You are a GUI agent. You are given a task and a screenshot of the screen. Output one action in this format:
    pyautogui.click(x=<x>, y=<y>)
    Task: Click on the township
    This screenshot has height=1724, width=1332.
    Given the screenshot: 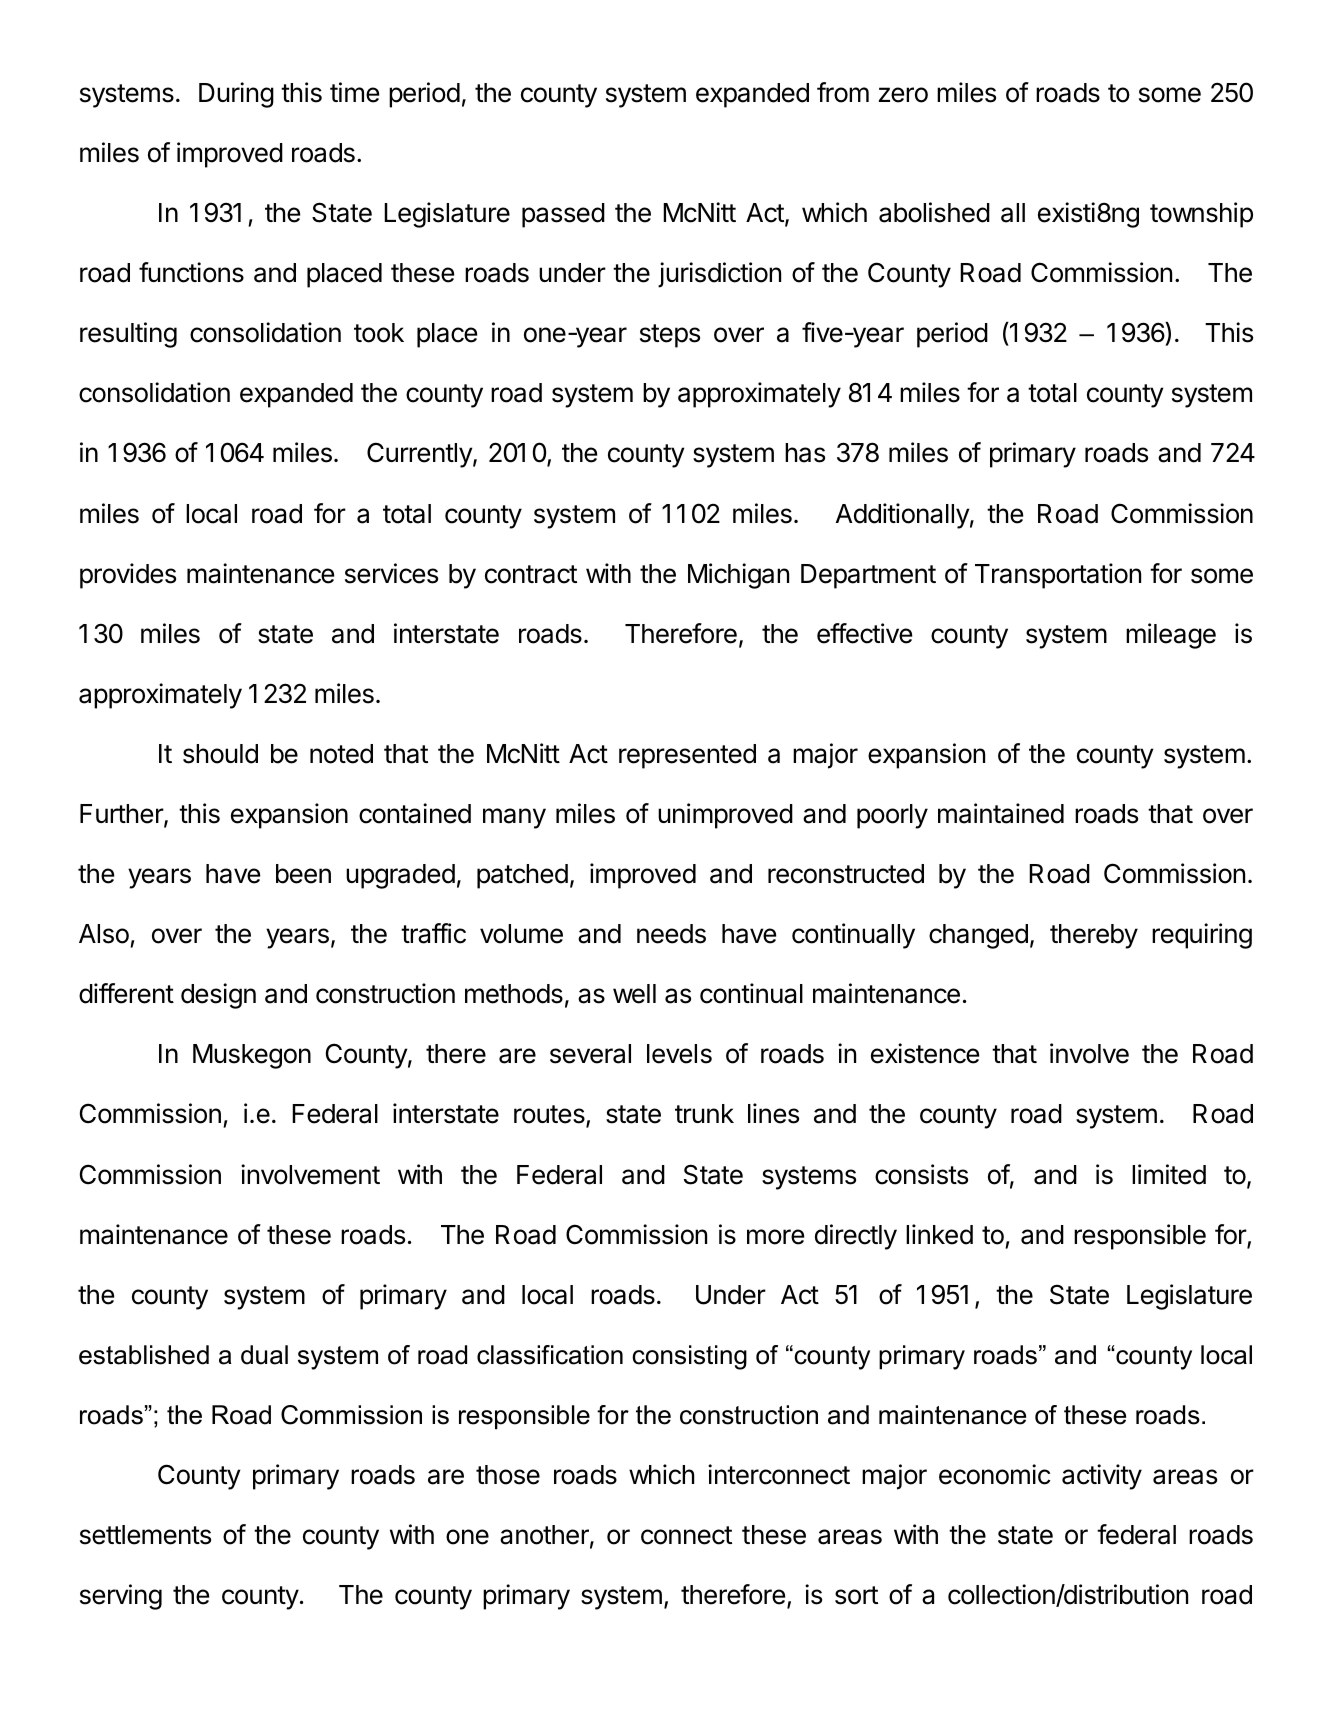 What is the action you would take?
    pyautogui.click(x=1201, y=215)
